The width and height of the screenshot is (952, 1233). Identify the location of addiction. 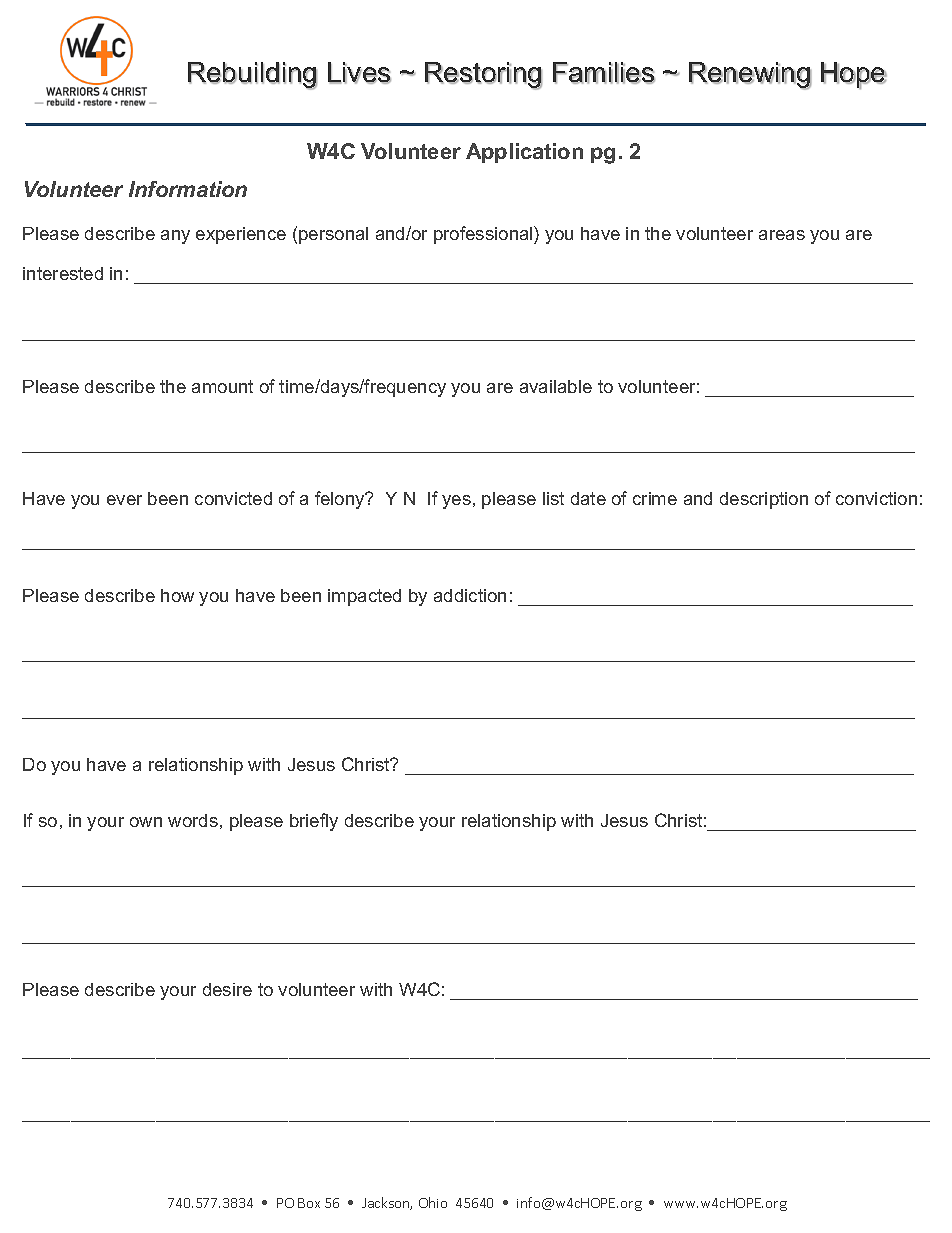
(470, 595).
